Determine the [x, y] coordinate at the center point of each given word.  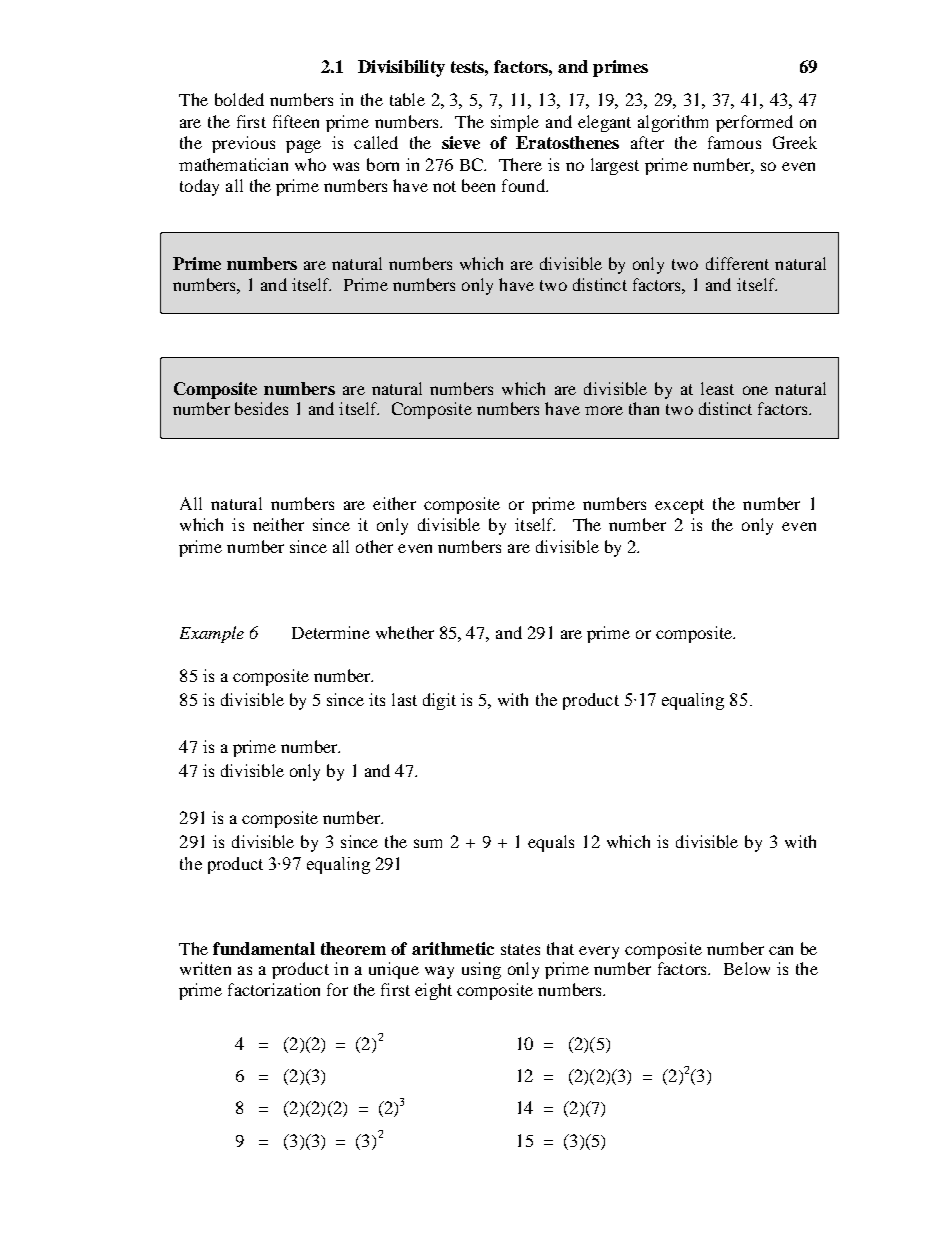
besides [261, 408]
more [604, 410]
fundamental [264, 948]
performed [754, 123]
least [717, 388]
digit [439, 701]
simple [515, 123]
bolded [239, 99]
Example [212, 634]
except [679, 506]
